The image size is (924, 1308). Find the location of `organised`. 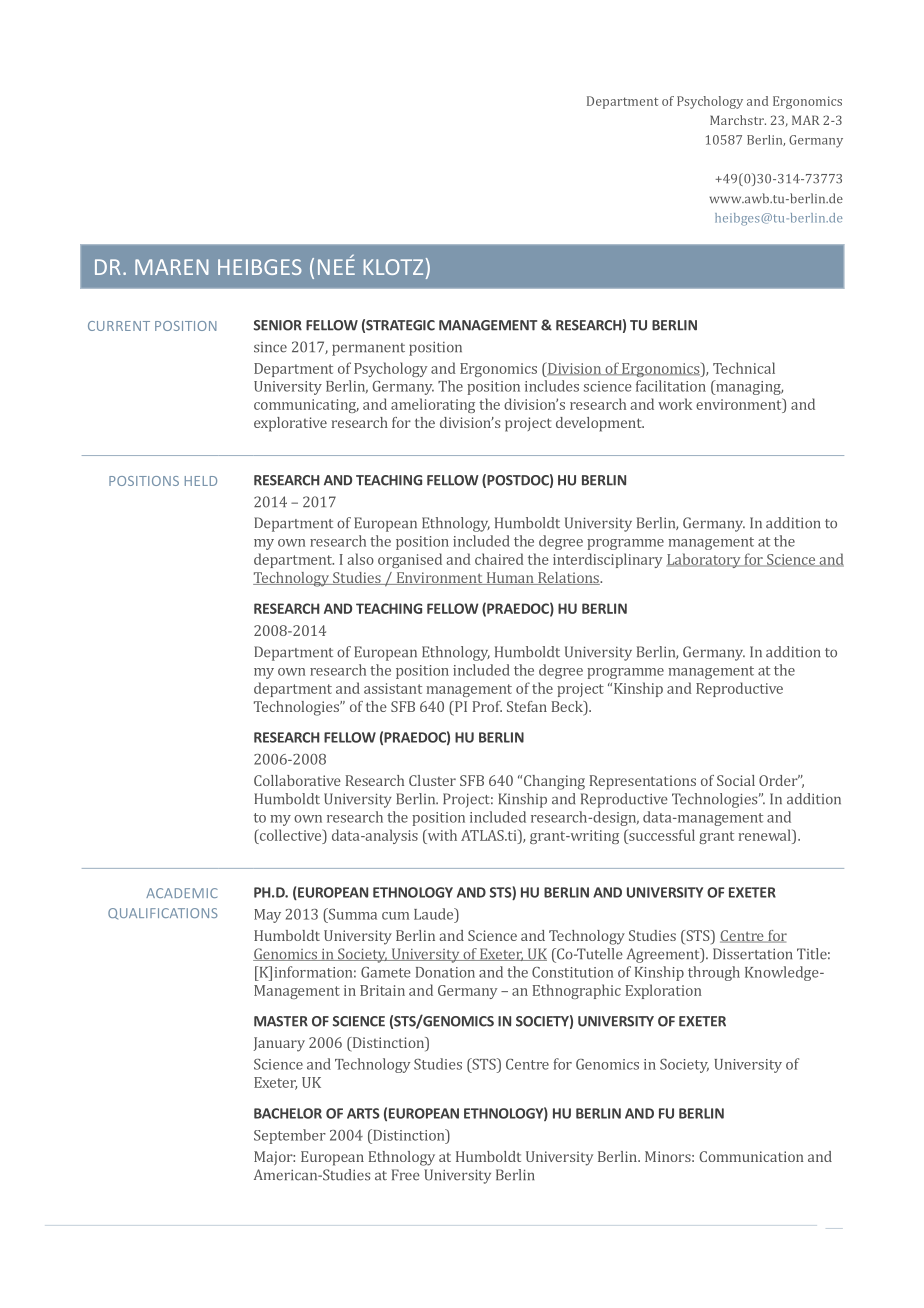

organised is located at coordinates (410, 560).
